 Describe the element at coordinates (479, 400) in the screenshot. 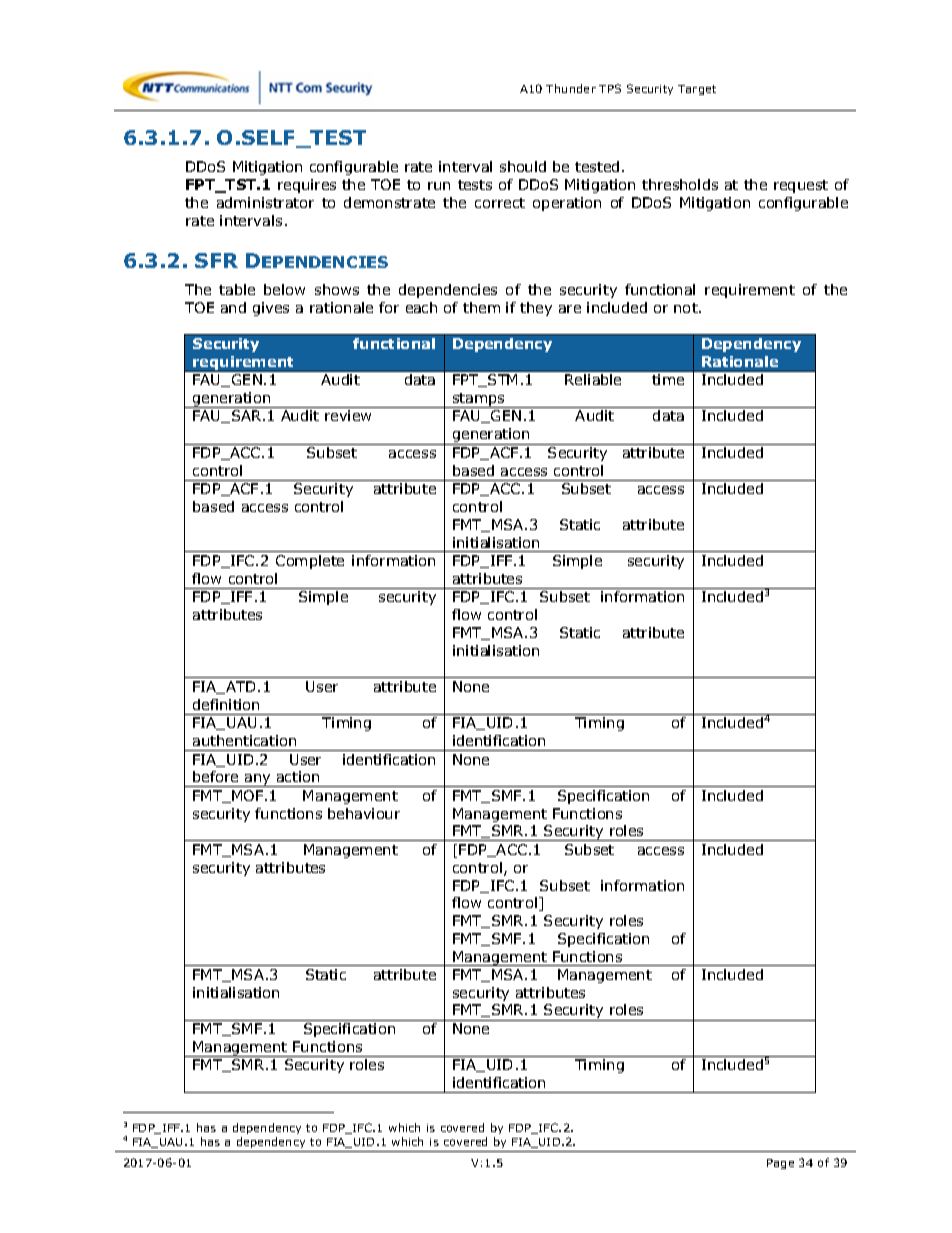

I see `stamps` at that location.
